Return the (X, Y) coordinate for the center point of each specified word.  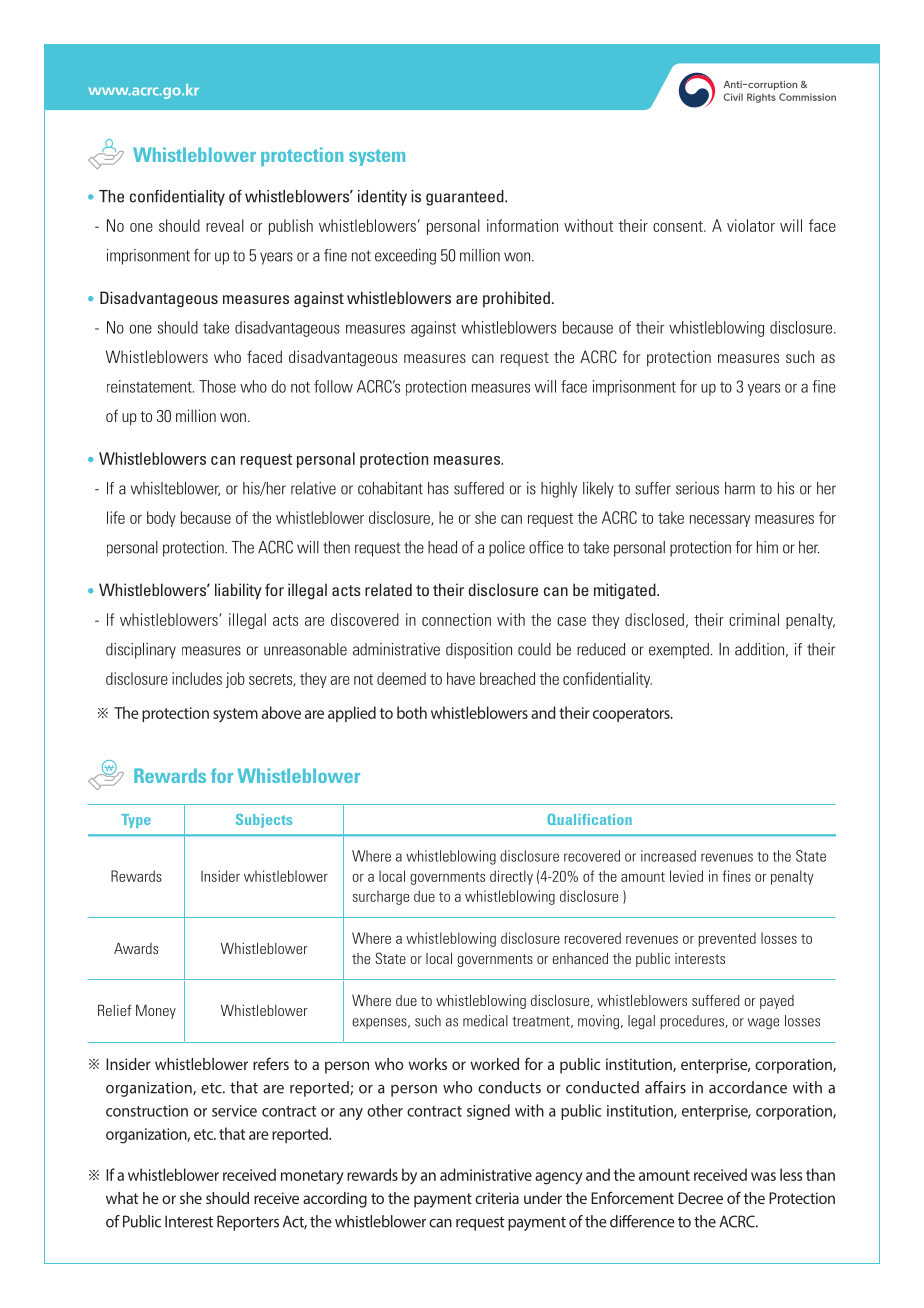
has (438, 488)
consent (679, 226)
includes (197, 678)
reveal (225, 225)
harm (740, 488)
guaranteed (466, 198)
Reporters (248, 1223)
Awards (136, 948)
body (161, 519)
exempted (679, 651)
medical (485, 1021)
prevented (727, 939)
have (461, 678)
